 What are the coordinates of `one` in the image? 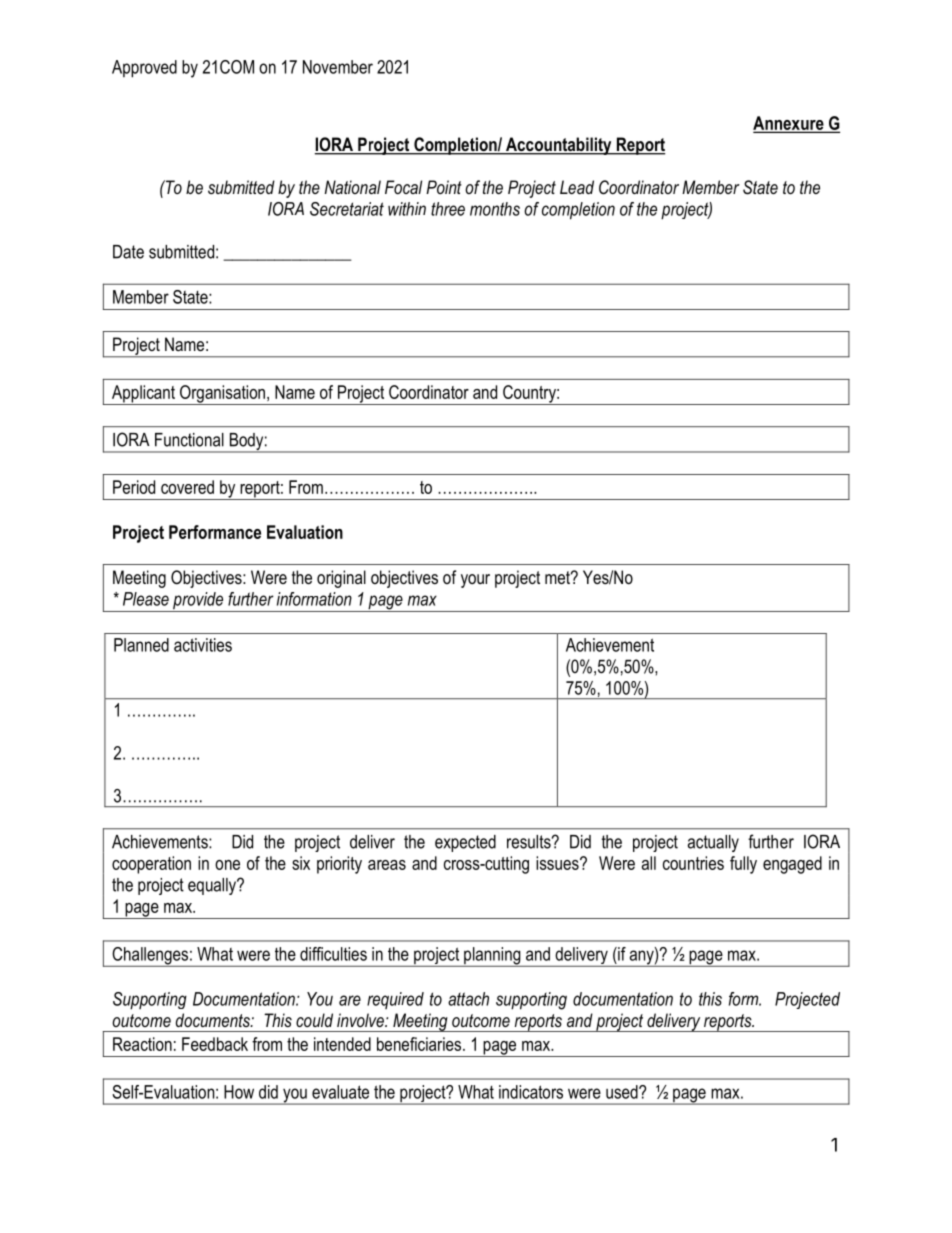 It's located at (227, 865).
